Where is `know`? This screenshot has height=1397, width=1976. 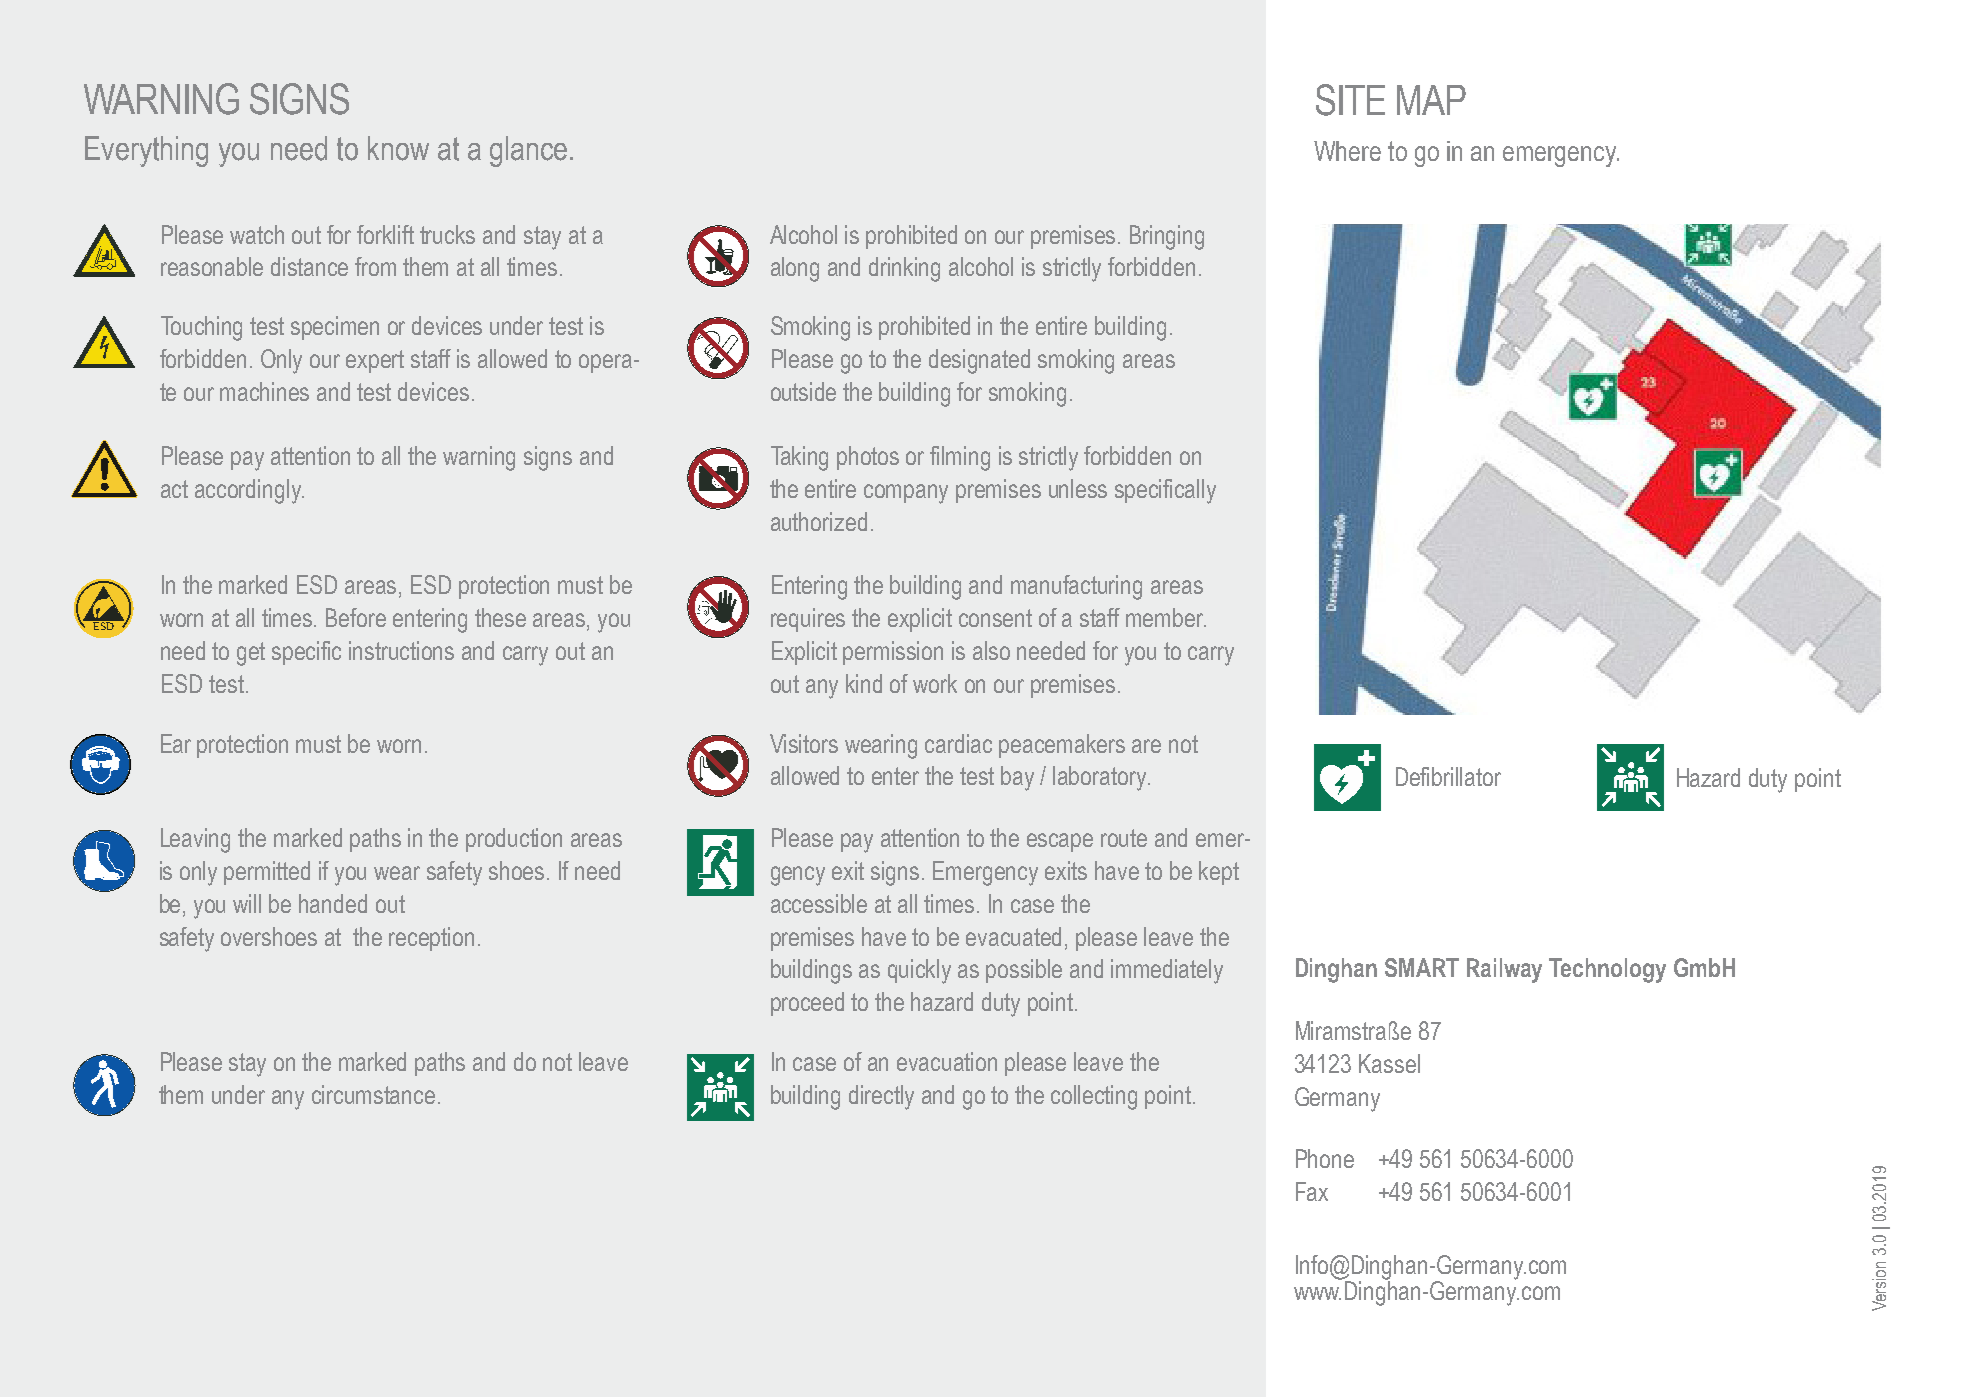 know is located at coordinates (398, 148).
